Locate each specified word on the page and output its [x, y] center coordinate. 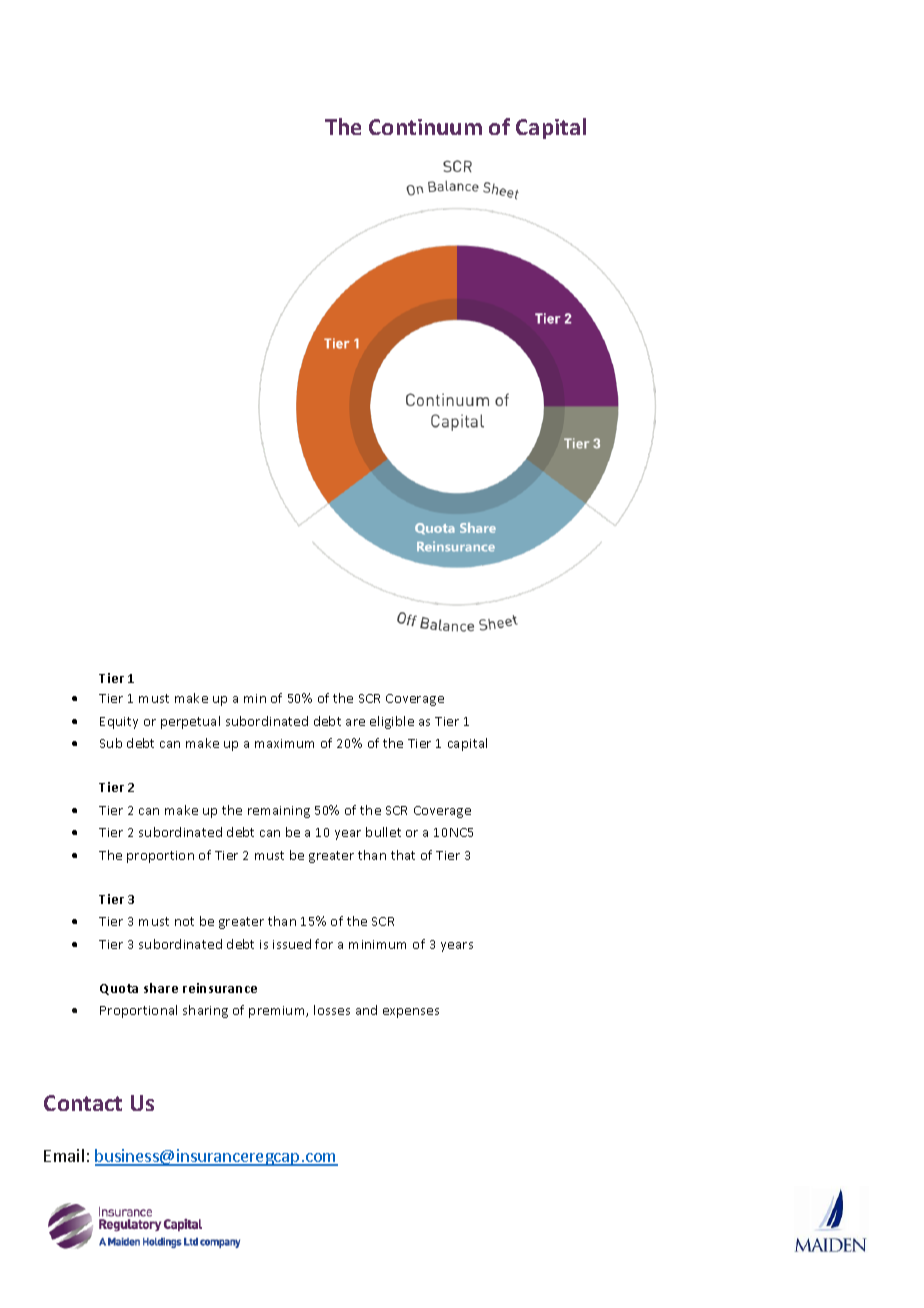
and [366, 1010]
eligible [392, 722]
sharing [205, 1011]
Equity [119, 723]
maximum [284, 743]
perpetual [190, 722]
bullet [383, 832]
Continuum [425, 127]
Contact [83, 1103]
